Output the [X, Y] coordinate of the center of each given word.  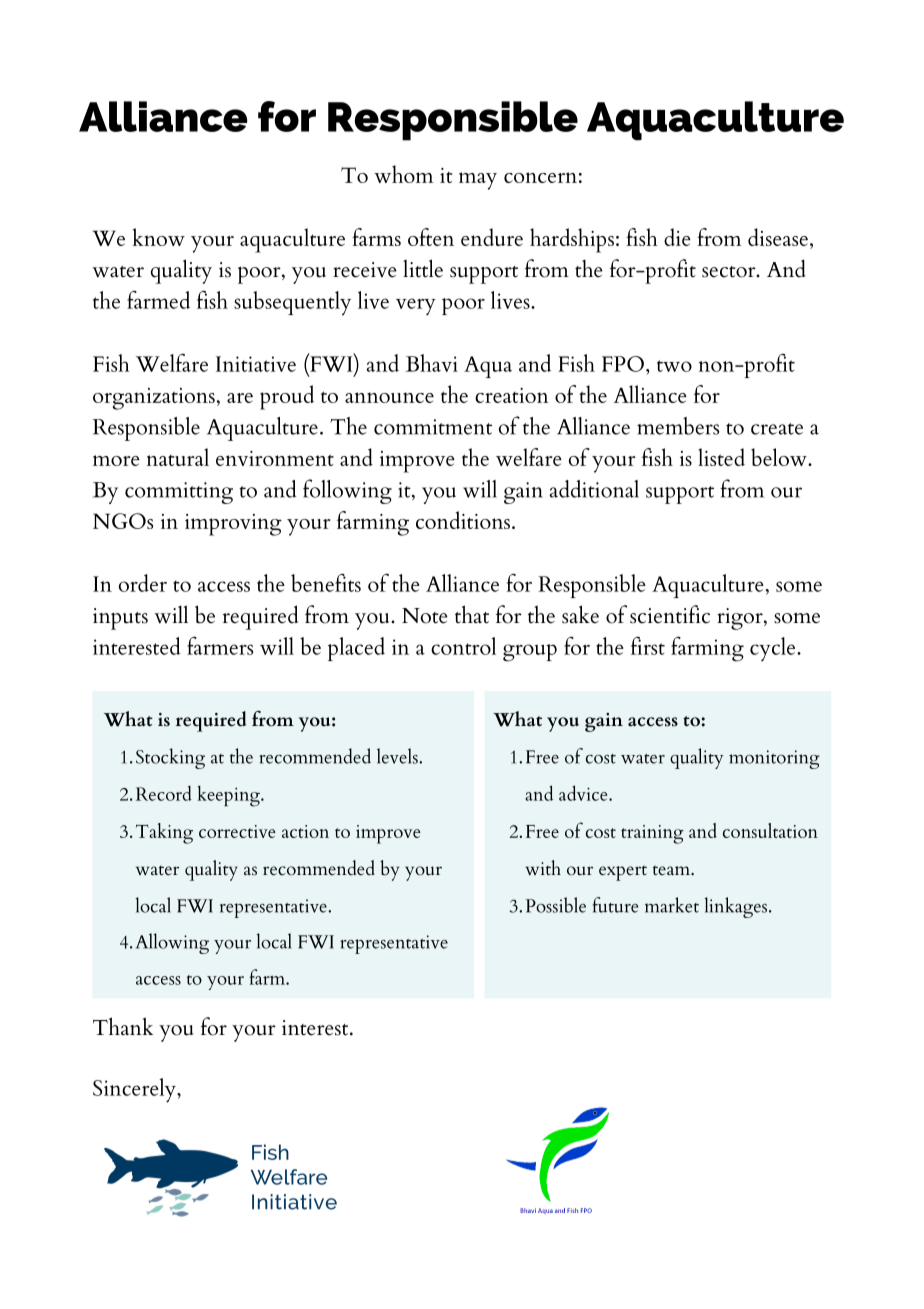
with [543, 868]
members [678, 426]
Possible [555, 905]
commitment [433, 427]
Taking [164, 833]
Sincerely [135, 1090]
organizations [154, 399]
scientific [670, 614]
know [159, 237]
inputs [120, 619]
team [673, 871]
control [463, 646]
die [677, 237]
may [478, 181]
